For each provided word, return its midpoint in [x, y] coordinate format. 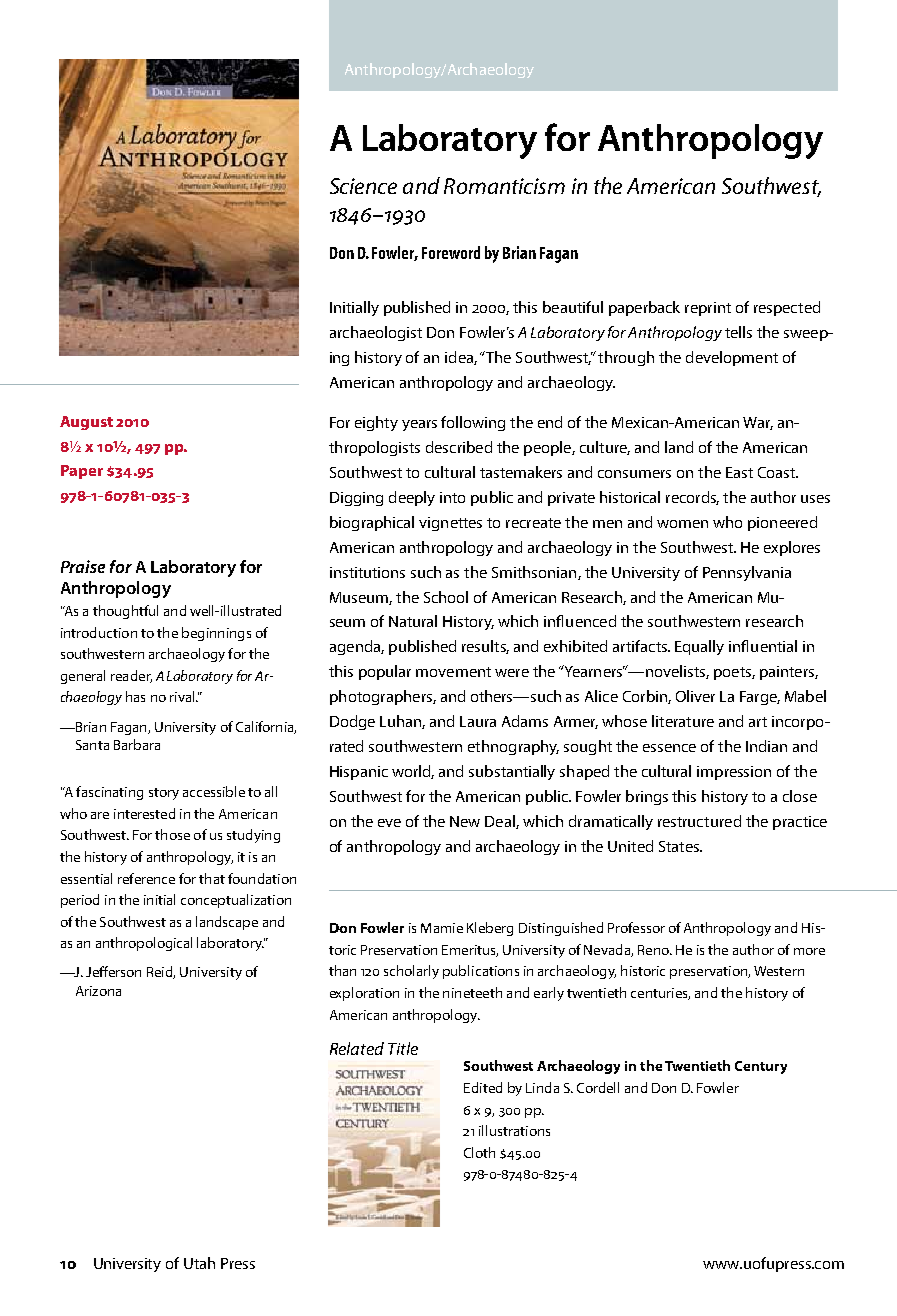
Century [761, 1067]
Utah [199, 1263]
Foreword [451, 252]
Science [363, 186]
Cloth [479, 1152]
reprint [708, 309]
